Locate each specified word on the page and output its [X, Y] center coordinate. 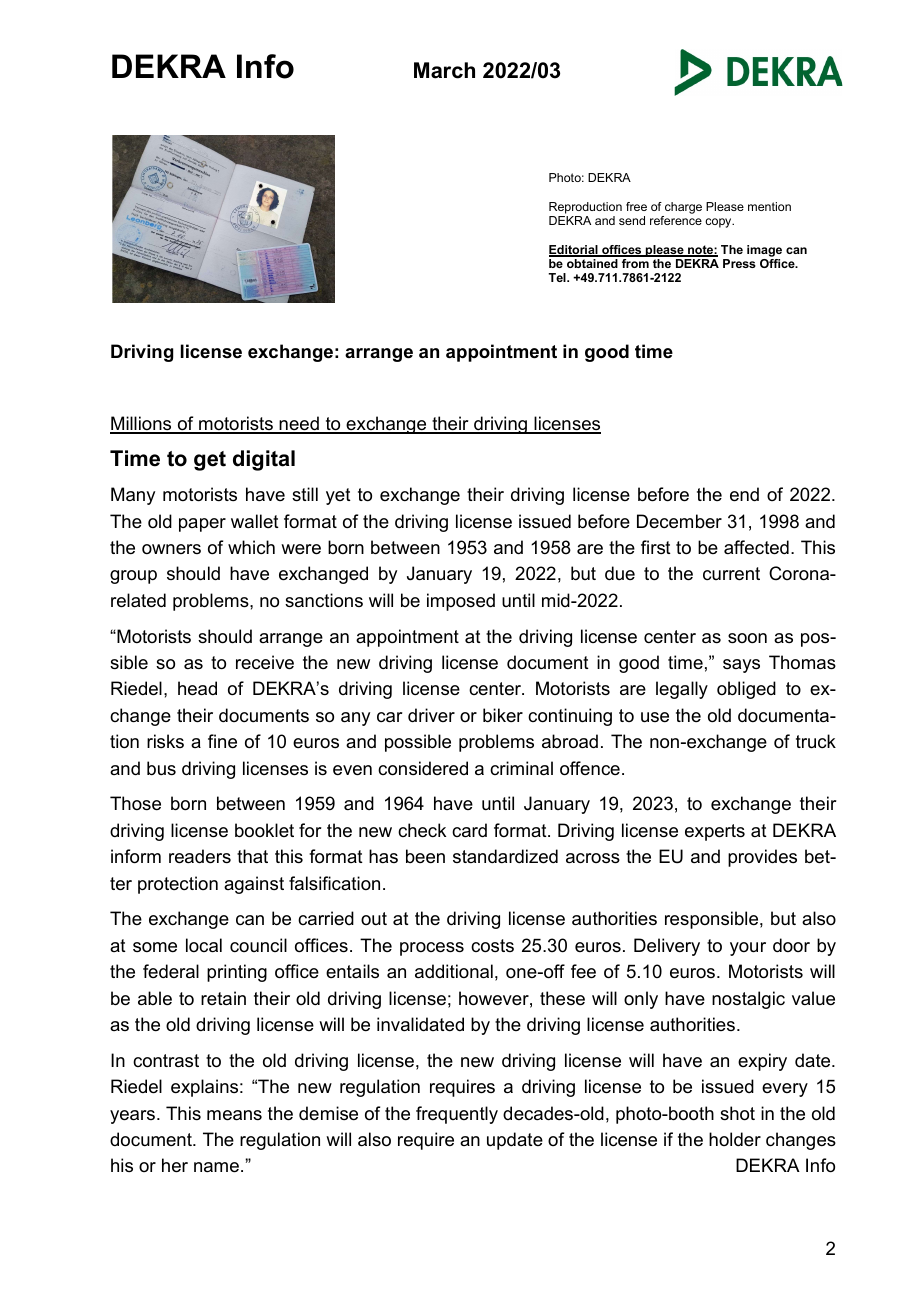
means [234, 1115]
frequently [457, 1115]
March [444, 70]
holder [735, 1139]
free [636, 206]
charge [683, 208]
